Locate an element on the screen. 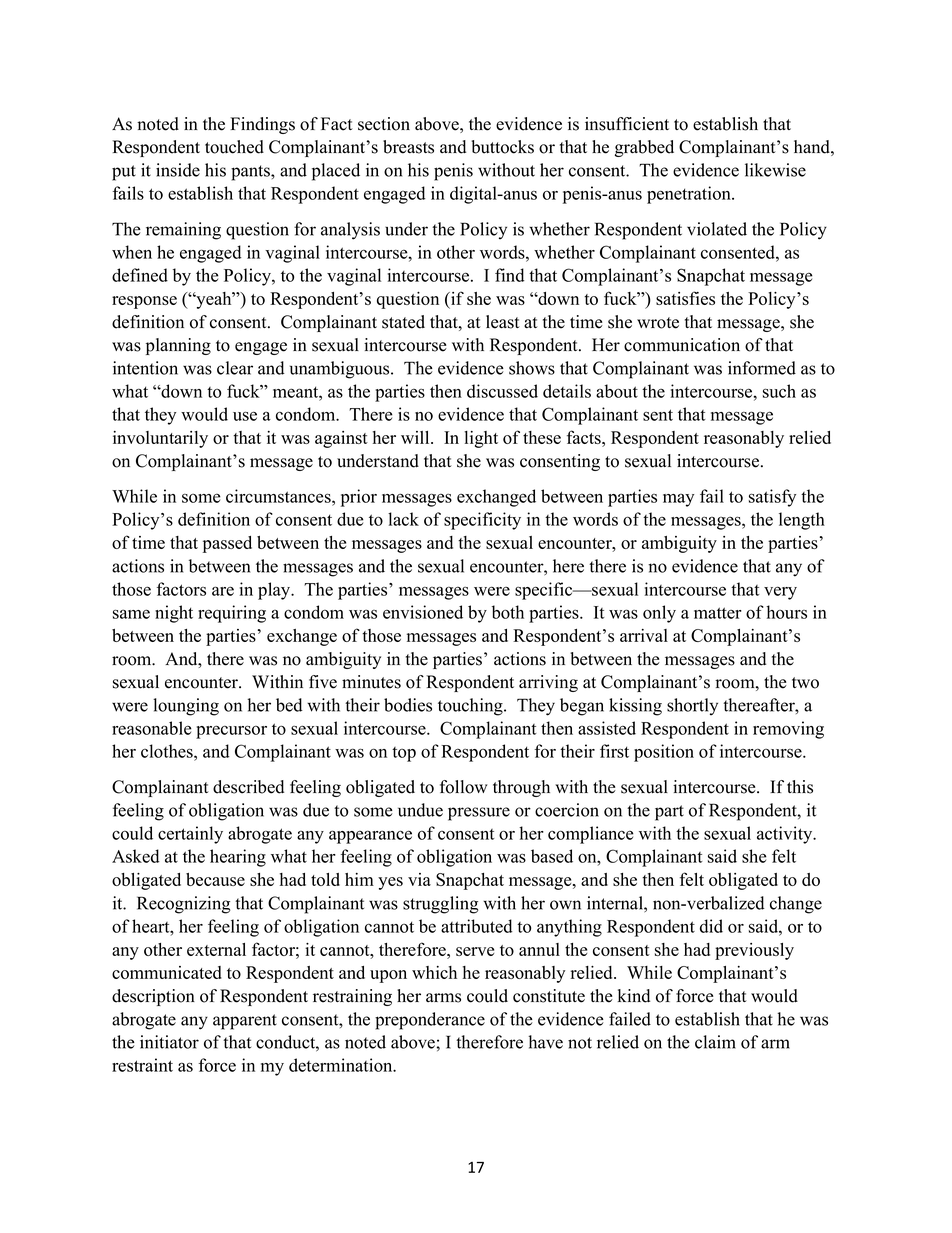 The height and width of the screenshot is (1233, 952). initiator is located at coordinates (169, 1042).
